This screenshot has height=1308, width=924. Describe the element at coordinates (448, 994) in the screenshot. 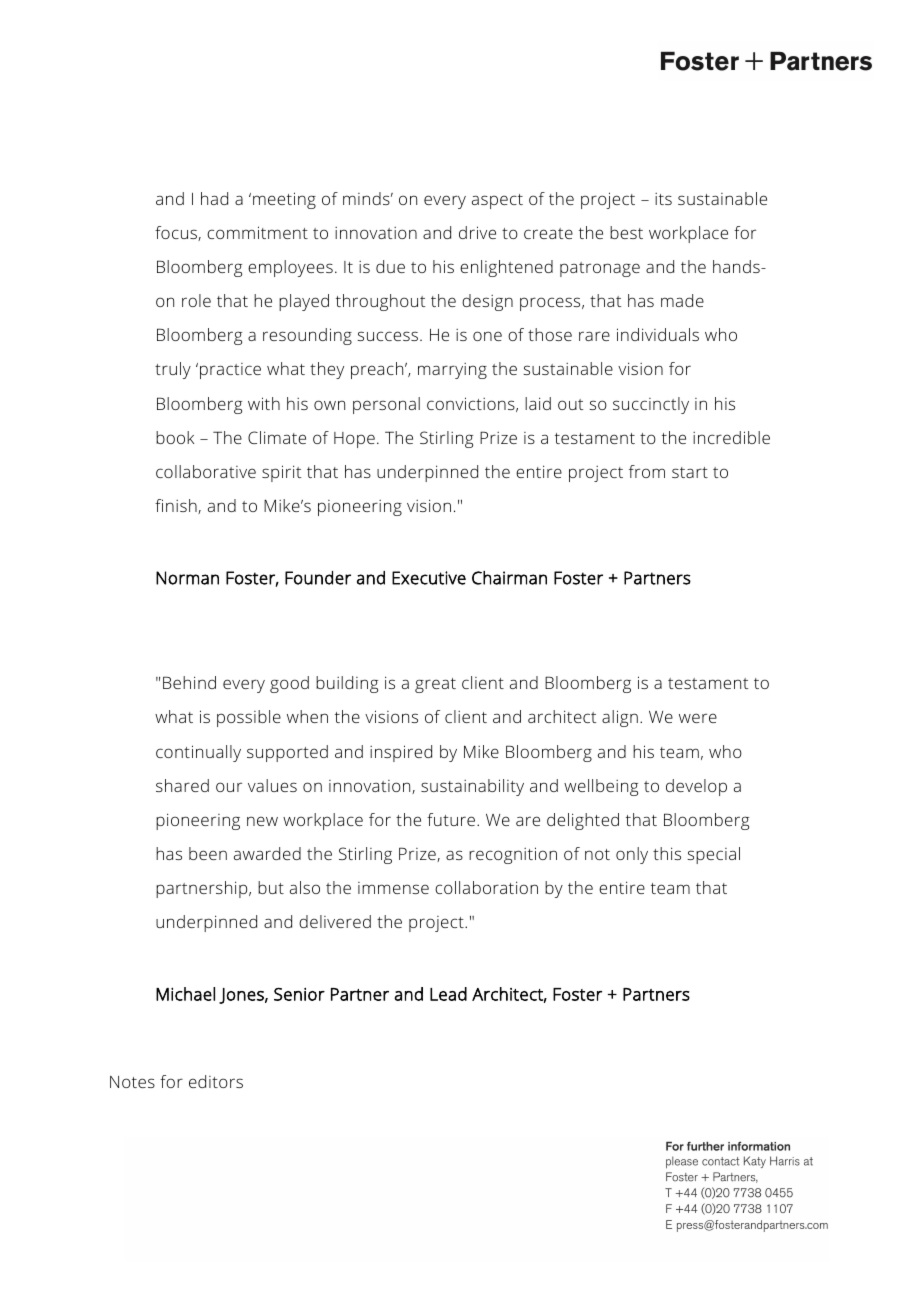

I see `Lead` at that location.
